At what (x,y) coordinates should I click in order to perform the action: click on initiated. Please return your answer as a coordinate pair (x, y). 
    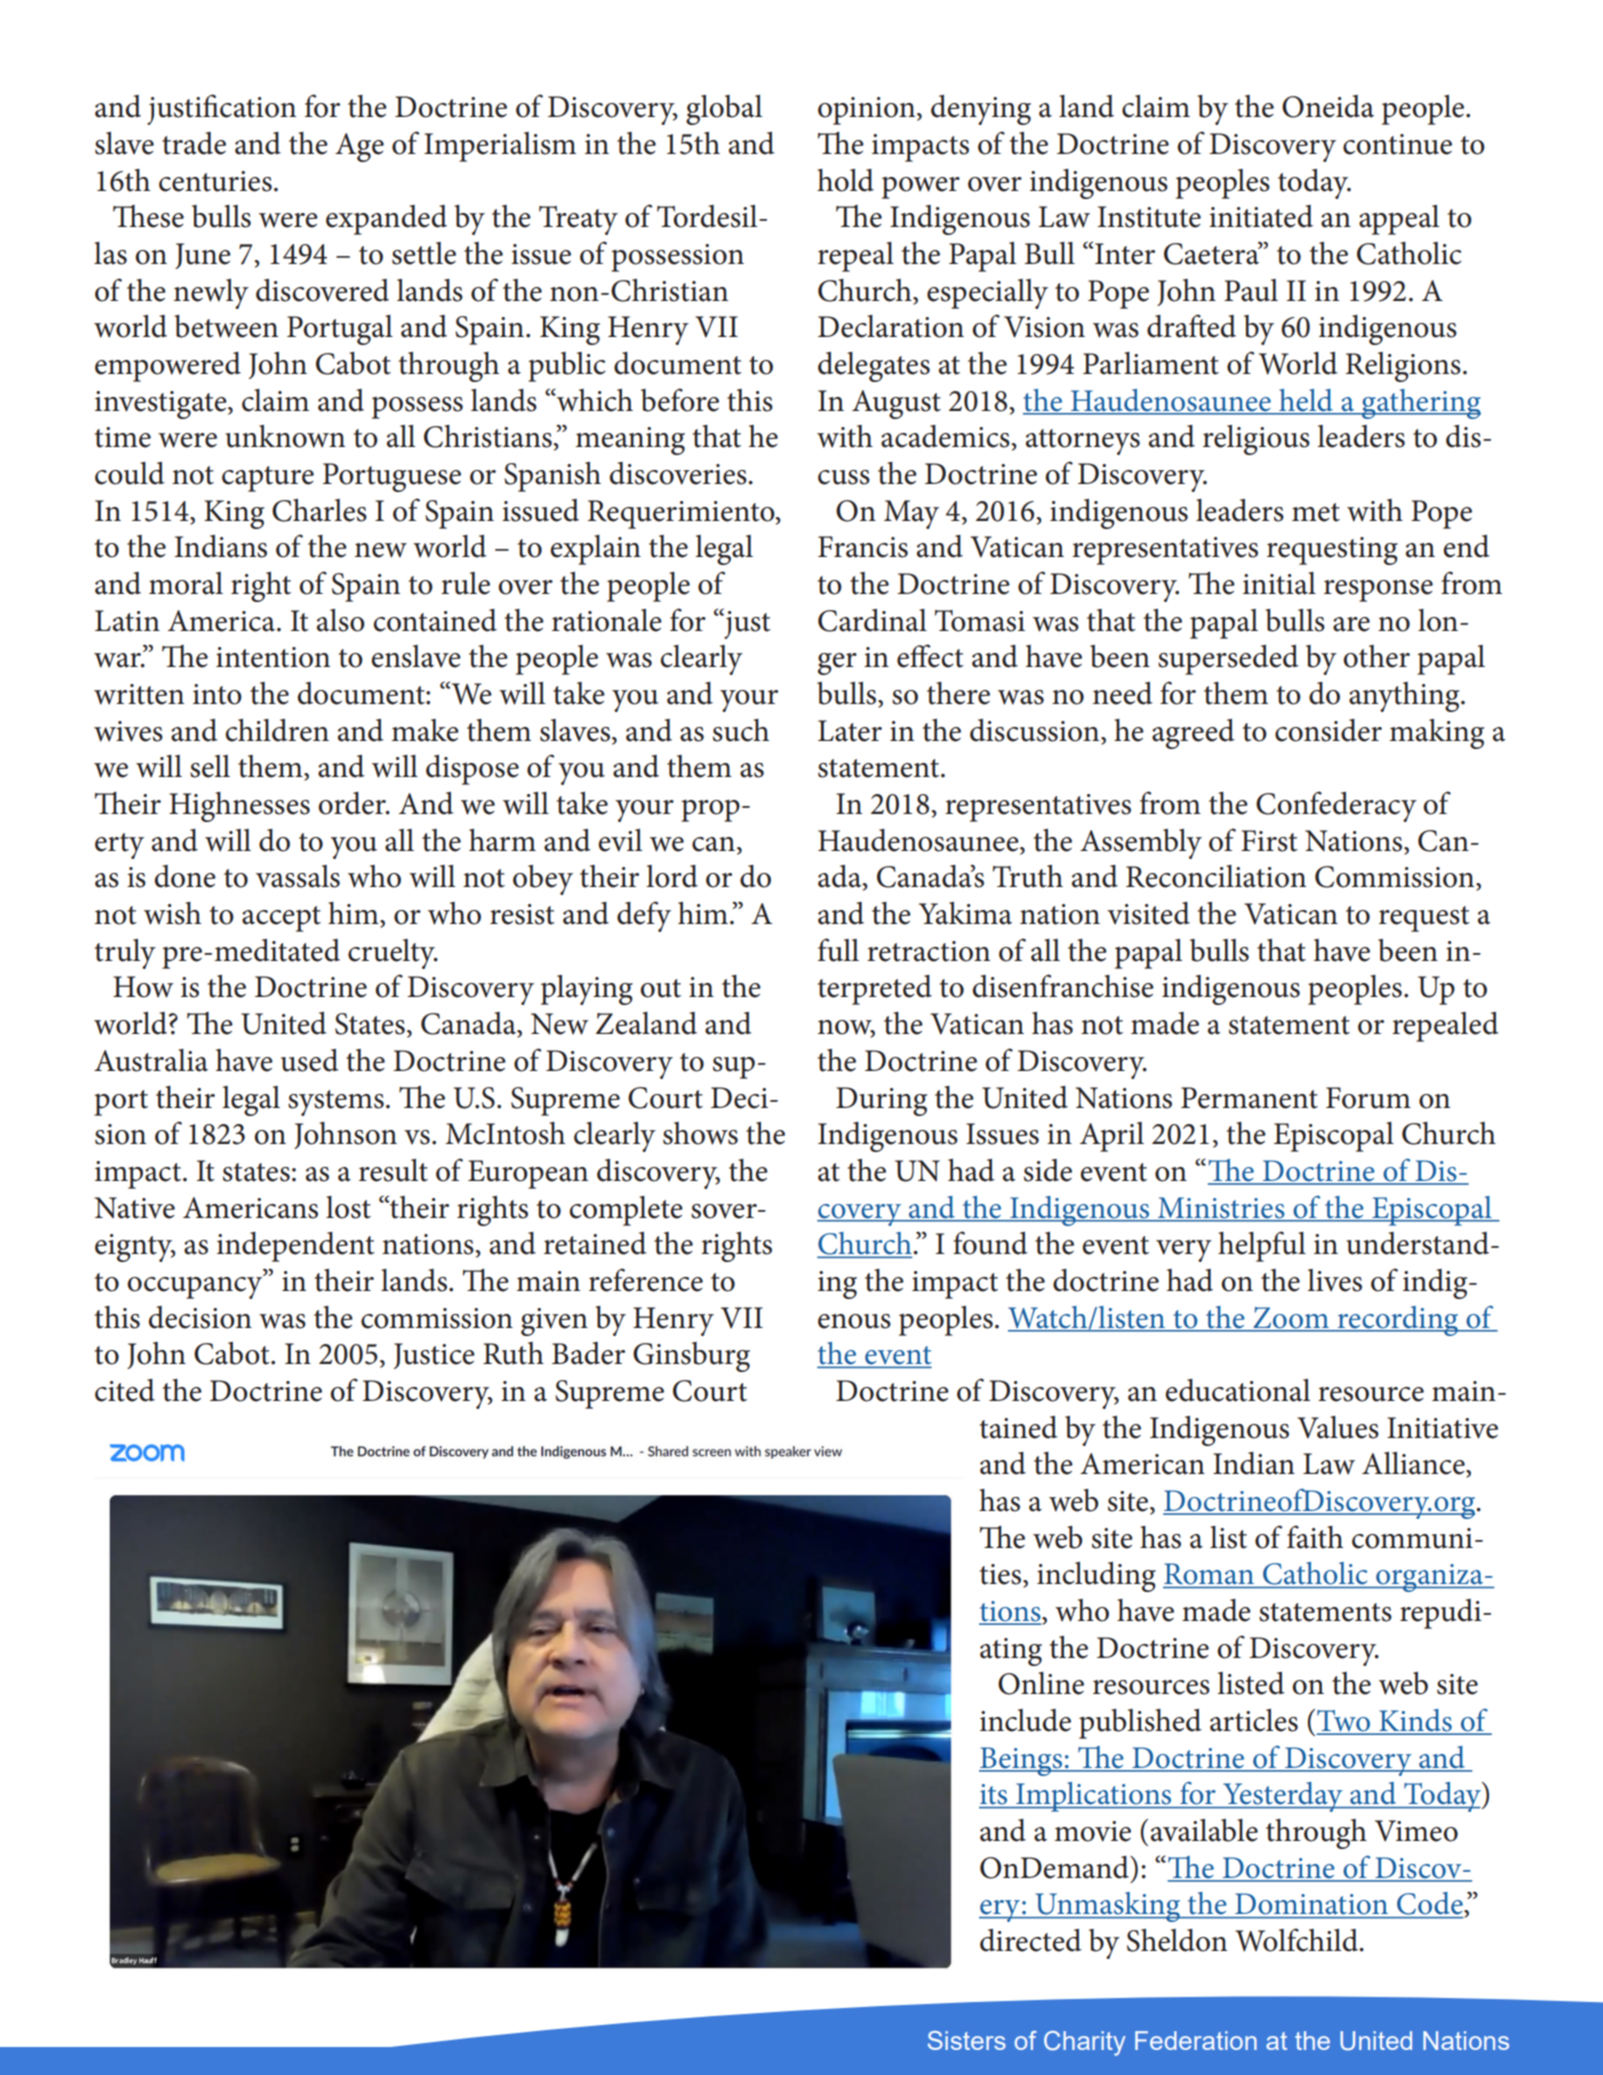
    Looking at the image, I should click on (1261, 216).
